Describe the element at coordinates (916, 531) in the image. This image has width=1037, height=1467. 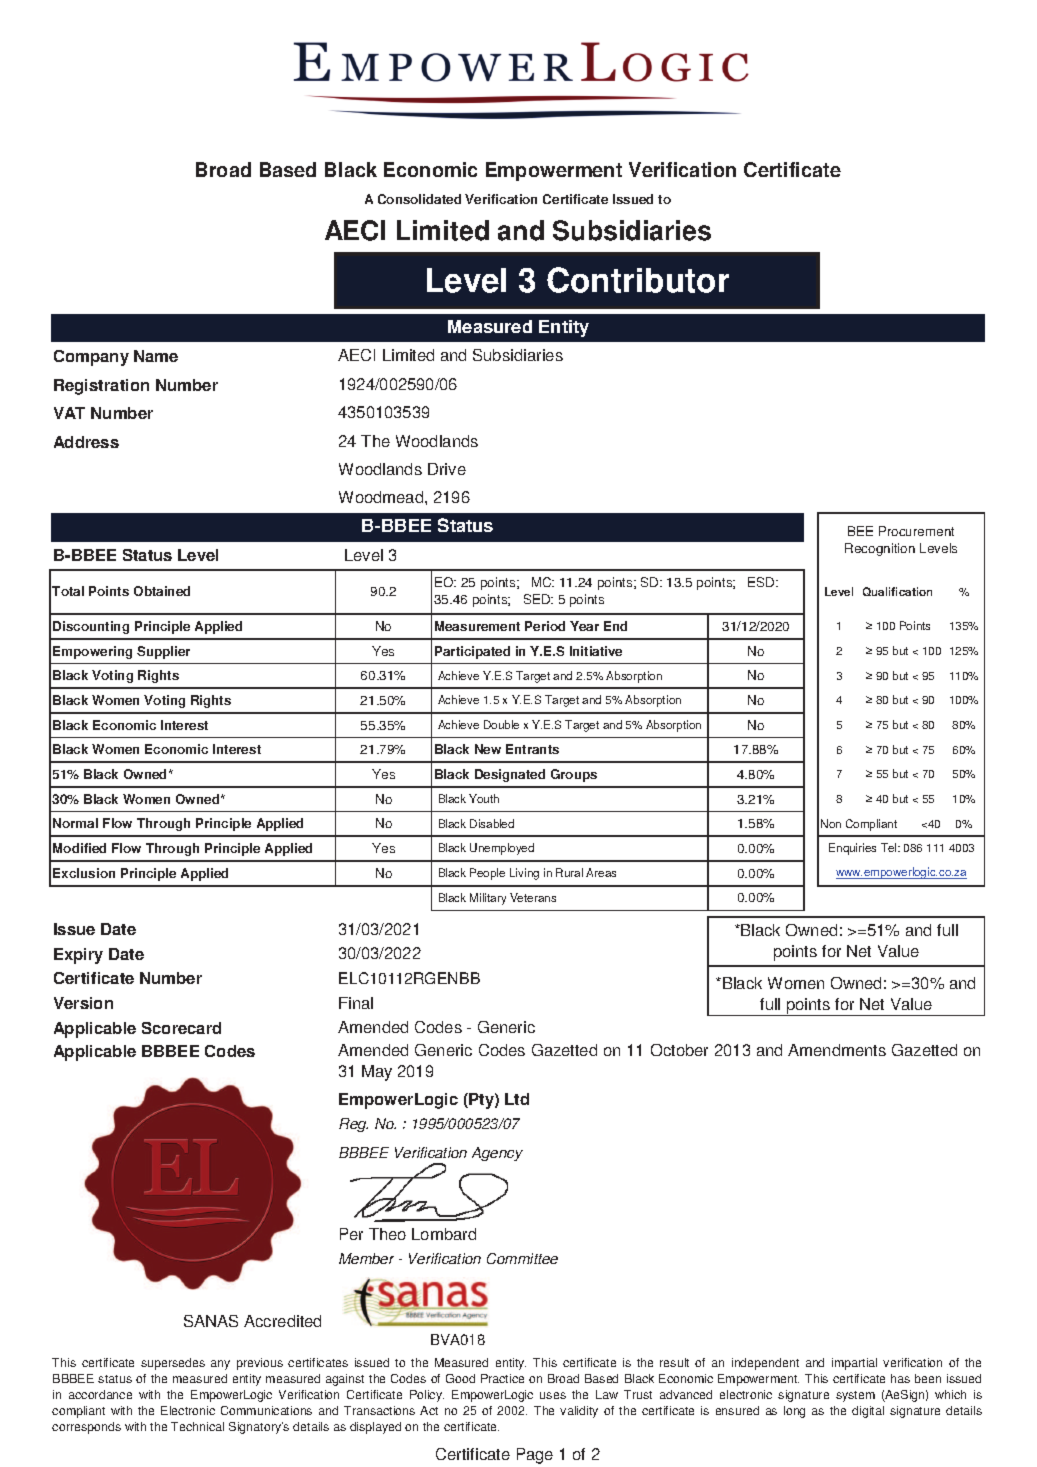
I see `Procurement` at that location.
